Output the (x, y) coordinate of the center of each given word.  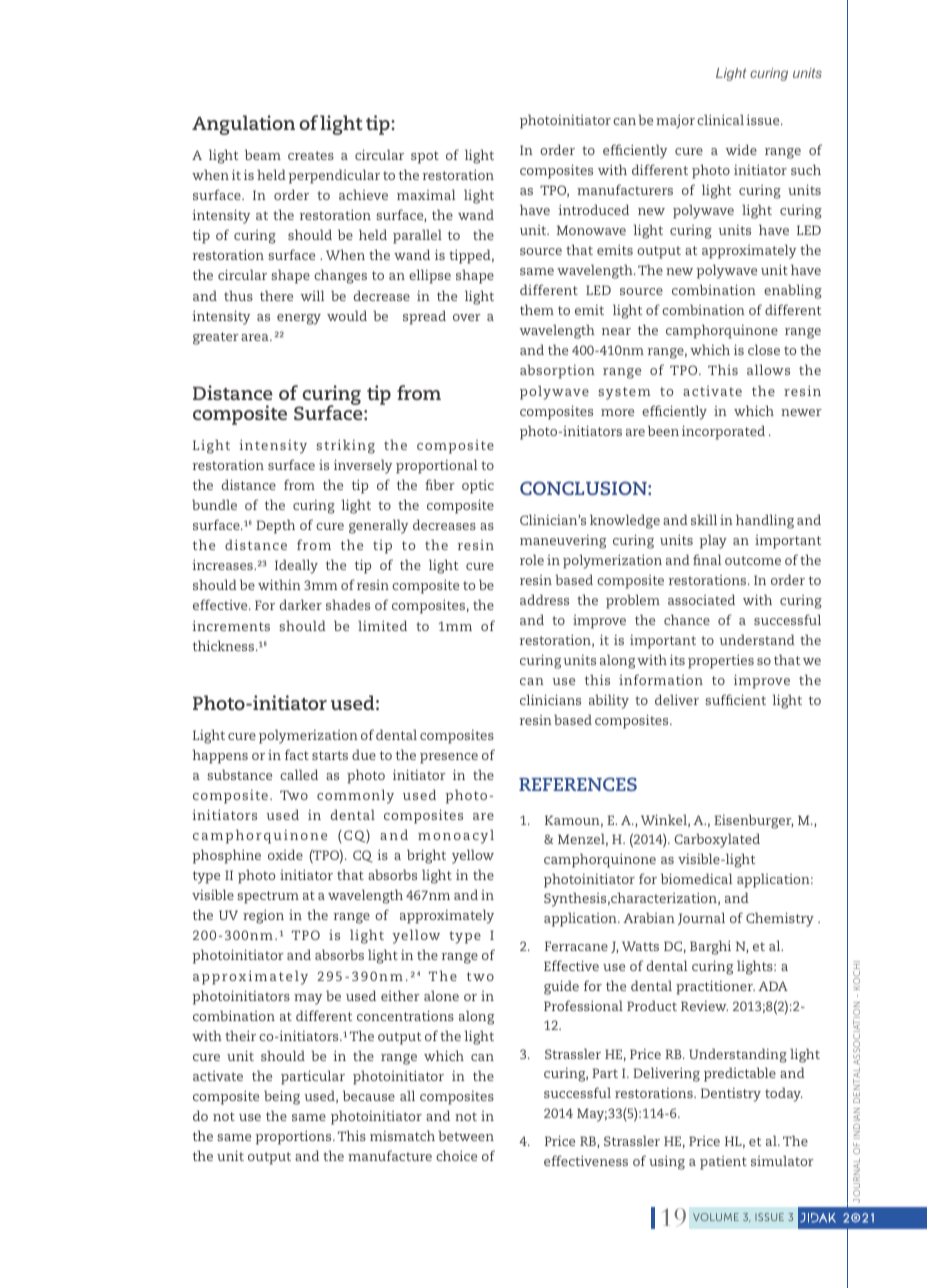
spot (425, 157)
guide (561, 987)
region (263, 917)
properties (721, 662)
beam (263, 154)
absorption (557, 371)
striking (345, 446)
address (544, 599)
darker (301, 604)
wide (741, 149)
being (282, 1097)
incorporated (723, 432)
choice (456, 1155)
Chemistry (780, 919)
